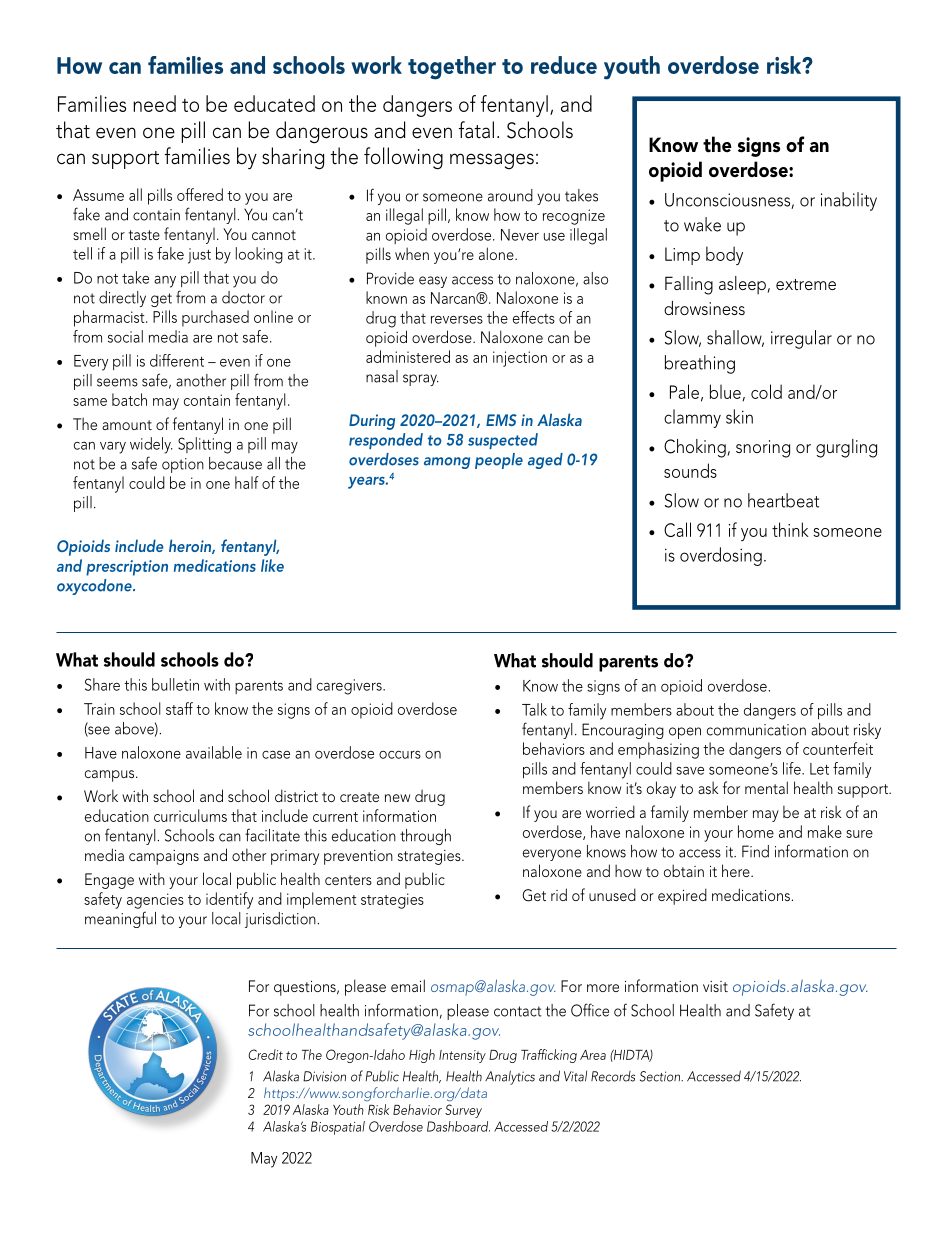 Image resolution: width=952 pixels, height=1233 pixels. I want to click on inability, so click(849, 201).
